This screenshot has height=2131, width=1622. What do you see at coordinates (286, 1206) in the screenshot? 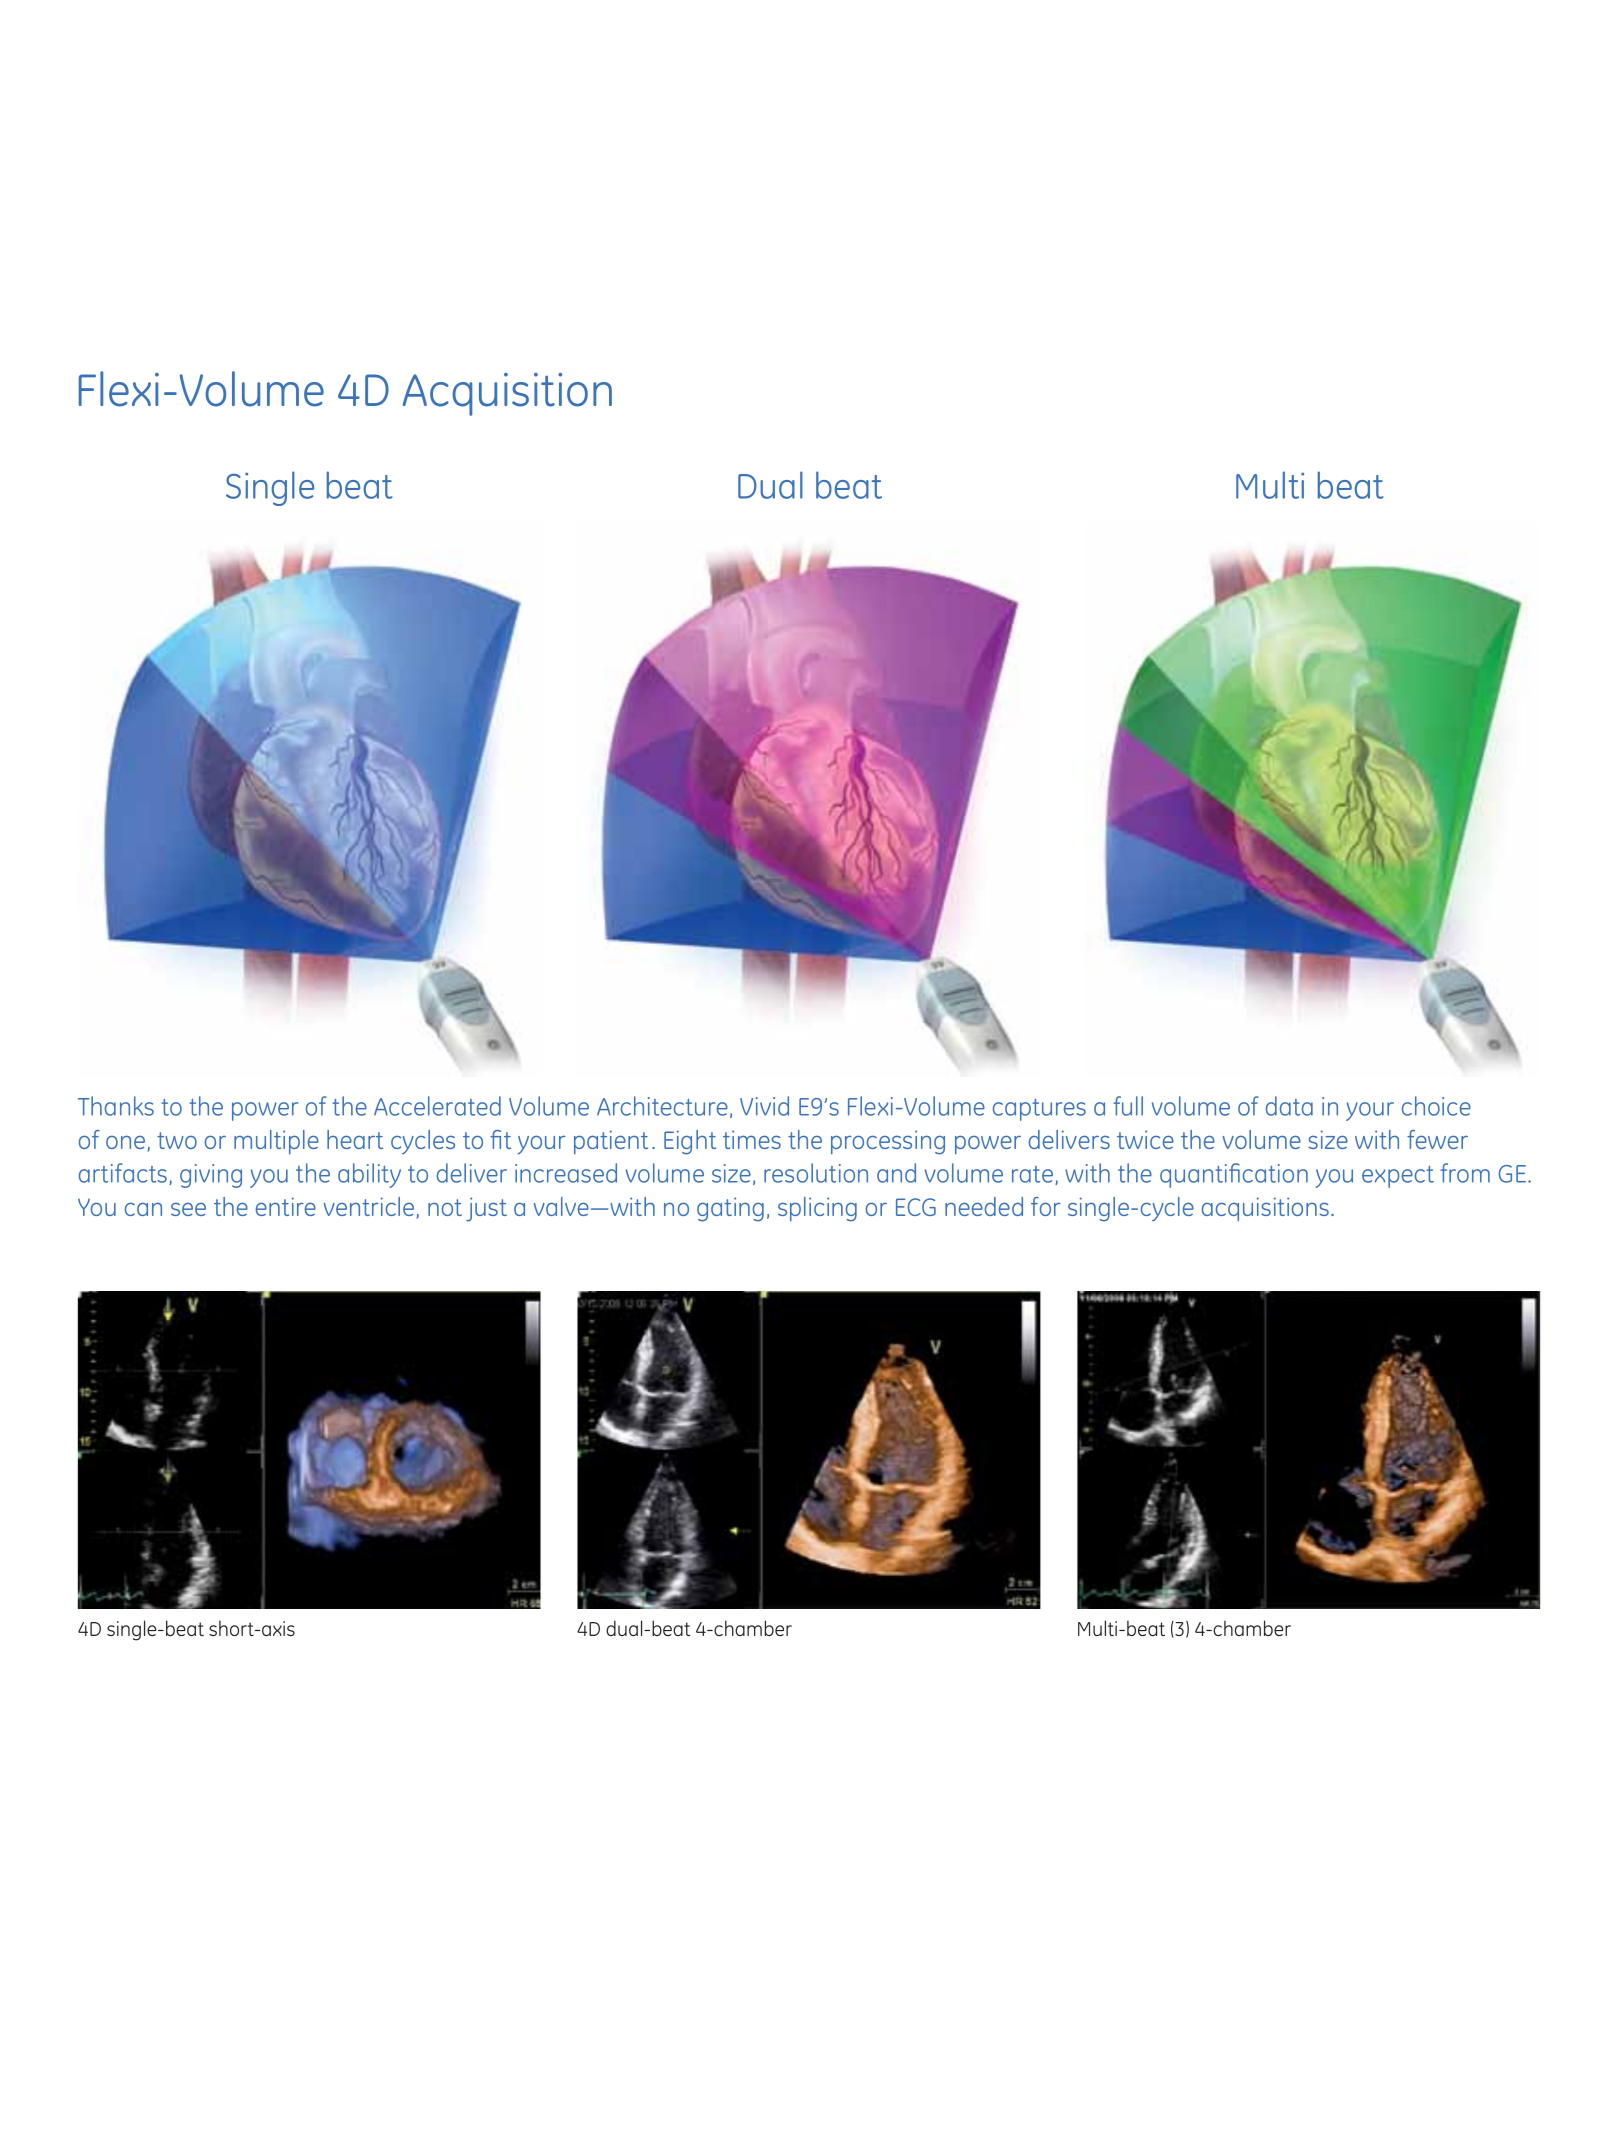
I see `entire` at bounding box center [286, 1206].
